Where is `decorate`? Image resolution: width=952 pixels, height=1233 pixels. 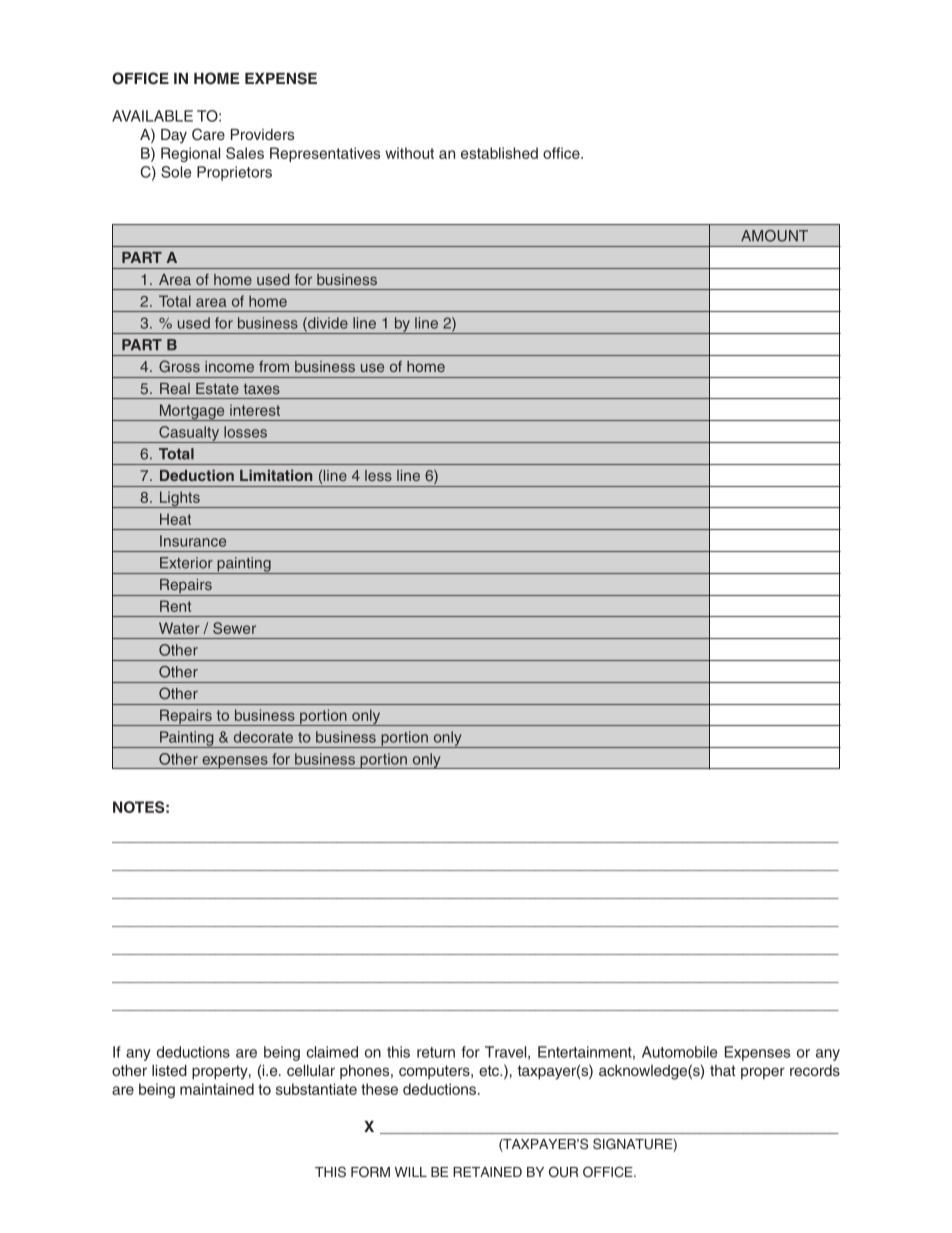
decorate is located at coordinates (263, 737).
